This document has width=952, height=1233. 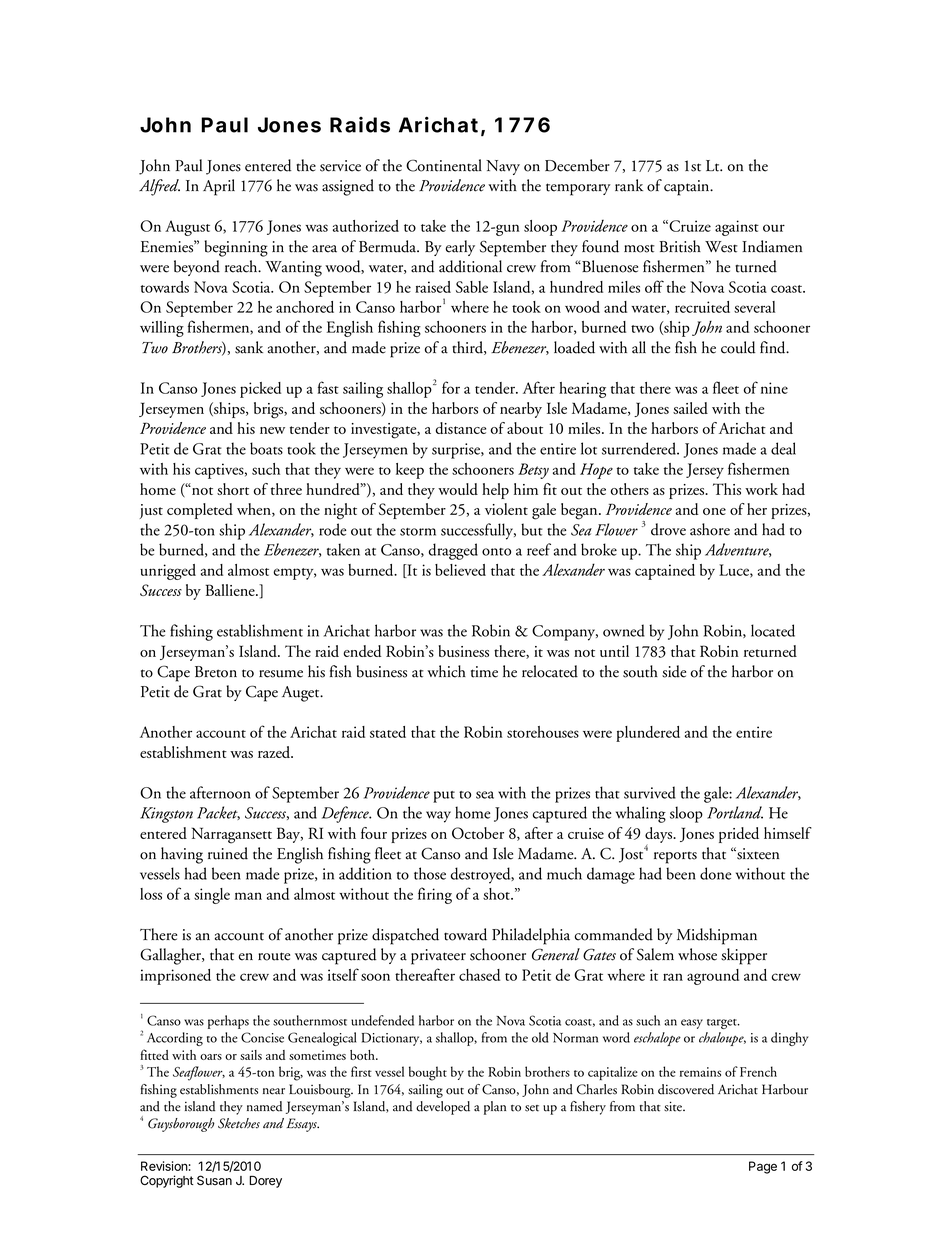 What do you see at coordinates (446, 671) in the document?
I see `which` at bounding box center [446, 671].
